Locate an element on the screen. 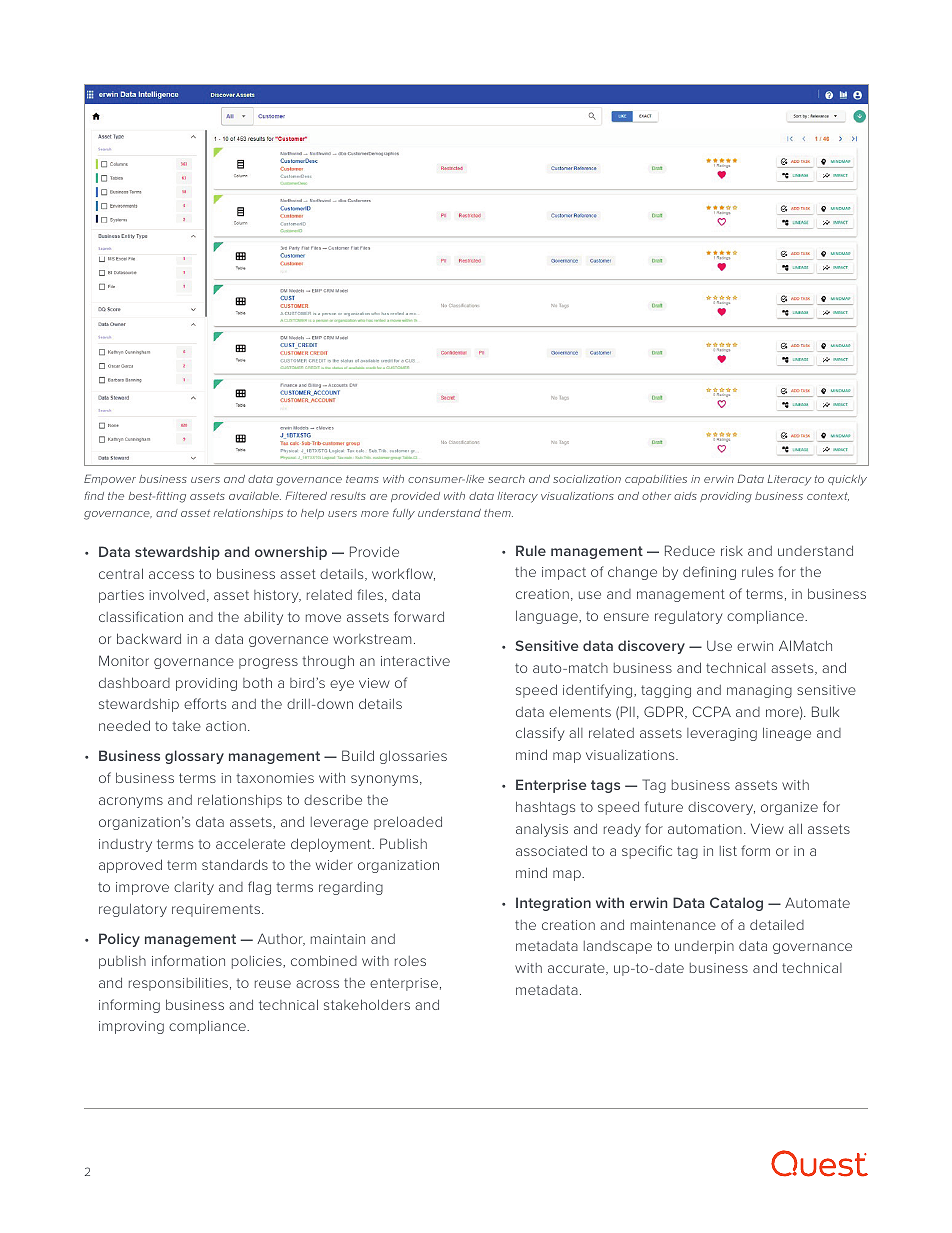 The width and height of the screenshot is (952, 1233). improving is located at coordinates (131, 1027).
